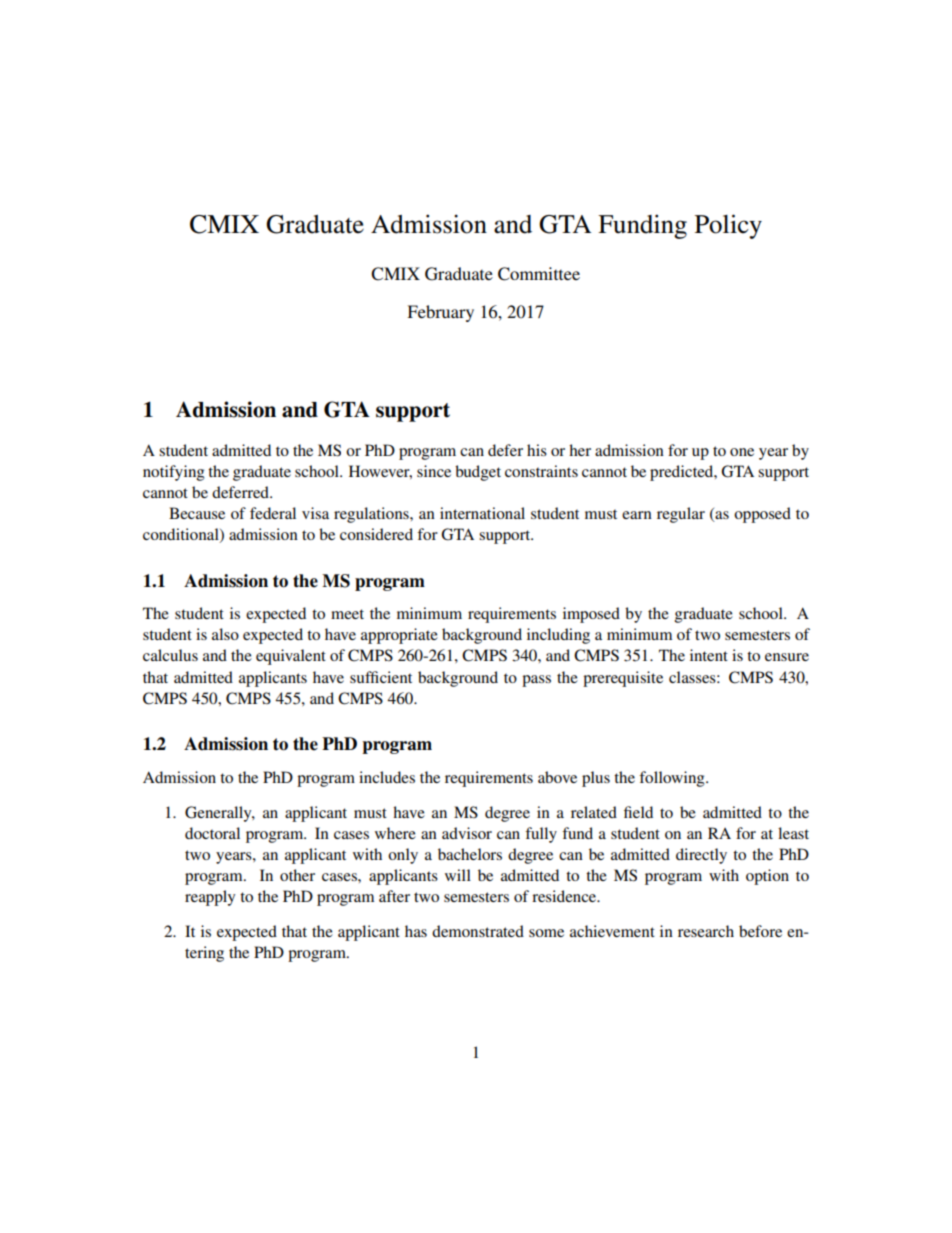 Image resolution: width=952 pixels, height=1233 pixels. Describe the element at coordinates (536, 681) in the screenshot. I see `pass` at that location.
